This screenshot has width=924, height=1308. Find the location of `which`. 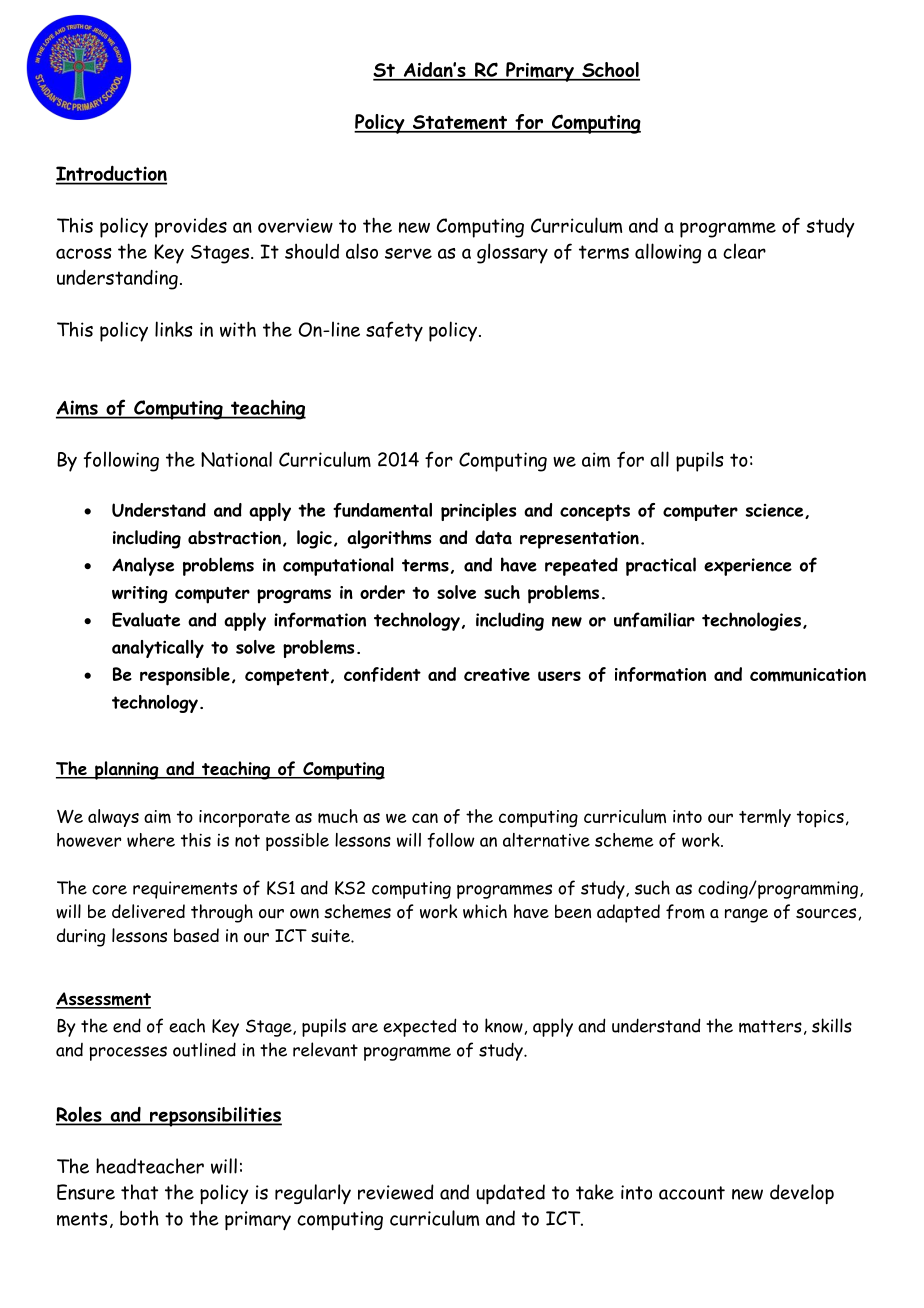

which is located at coordinates (485, 911).
